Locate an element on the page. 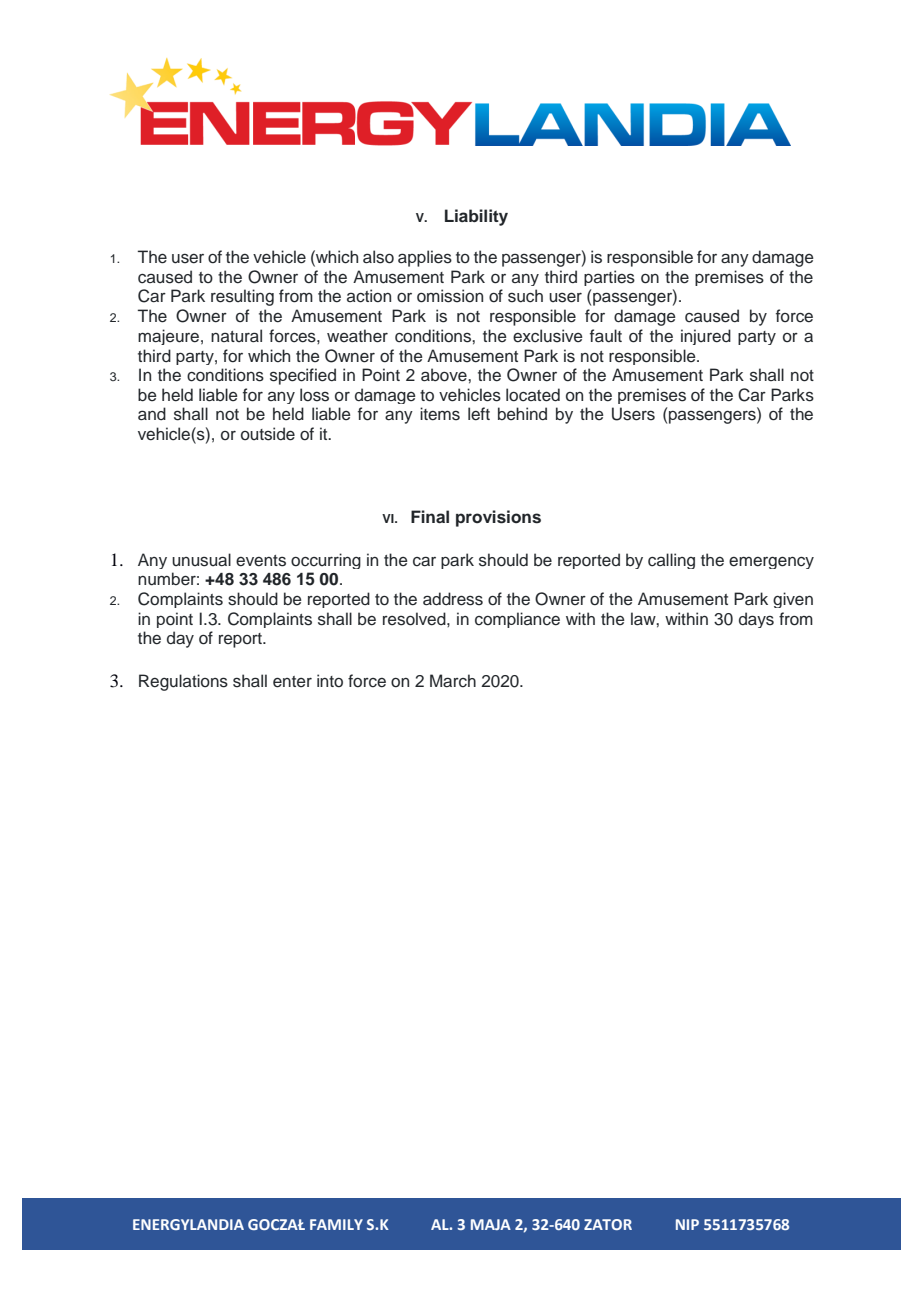 The height and width of the image is (1308, 924). NIP is located at coordinates (687, 1224).
